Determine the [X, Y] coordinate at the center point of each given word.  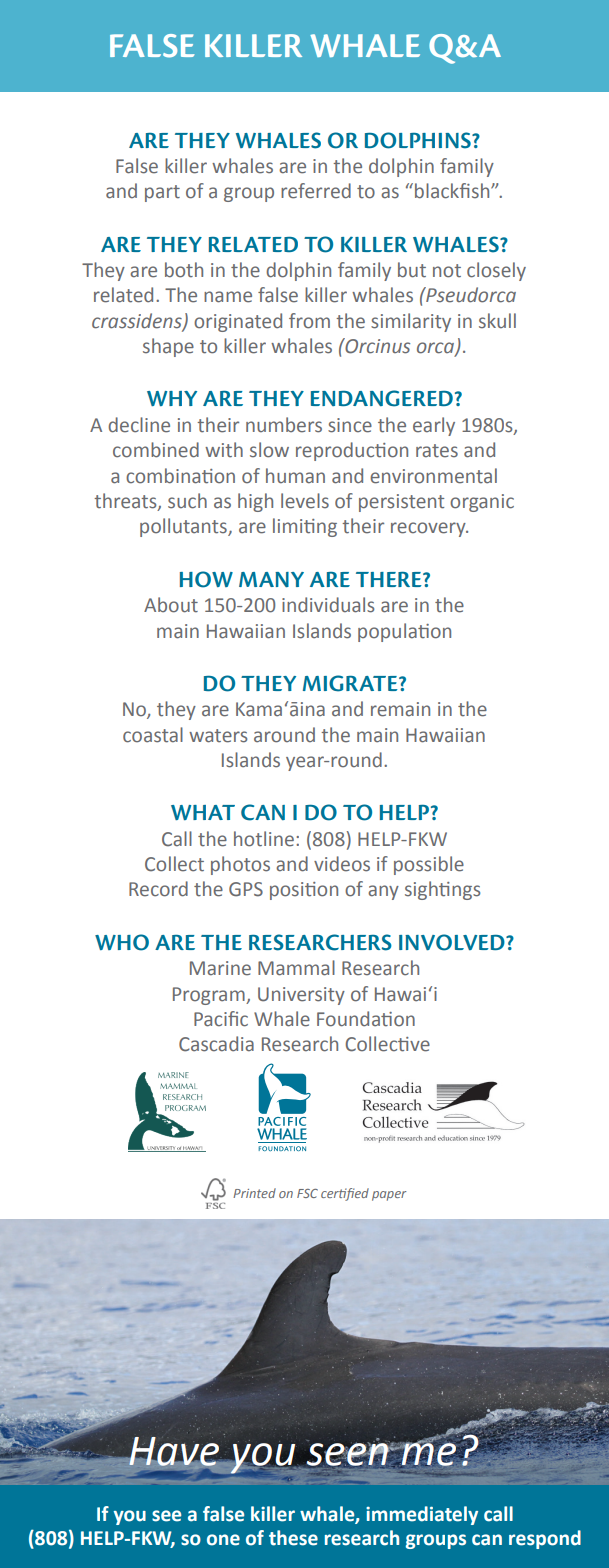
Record [158, 889]
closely [496, 271]
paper [389, 1196]
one [223, 1540]
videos [342, 864]
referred [316, 191]
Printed [254, 1193]
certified [345, 1194]
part [162, 193]
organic [482, 503]
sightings [442, 890]
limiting [305, 527]
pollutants [184, 527]
